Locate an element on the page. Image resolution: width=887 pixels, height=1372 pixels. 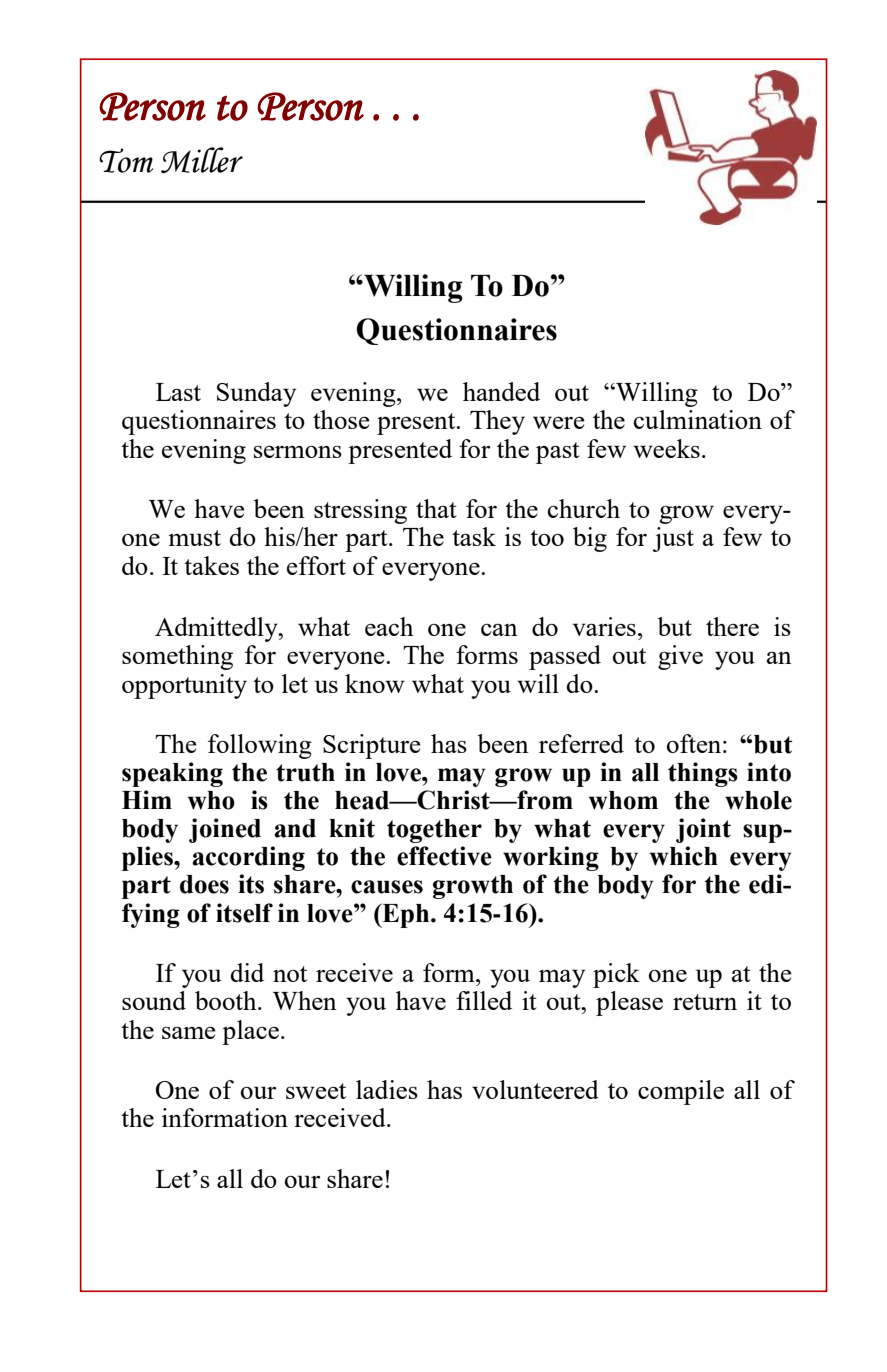
Miller is located at coordinates (202, 160).
